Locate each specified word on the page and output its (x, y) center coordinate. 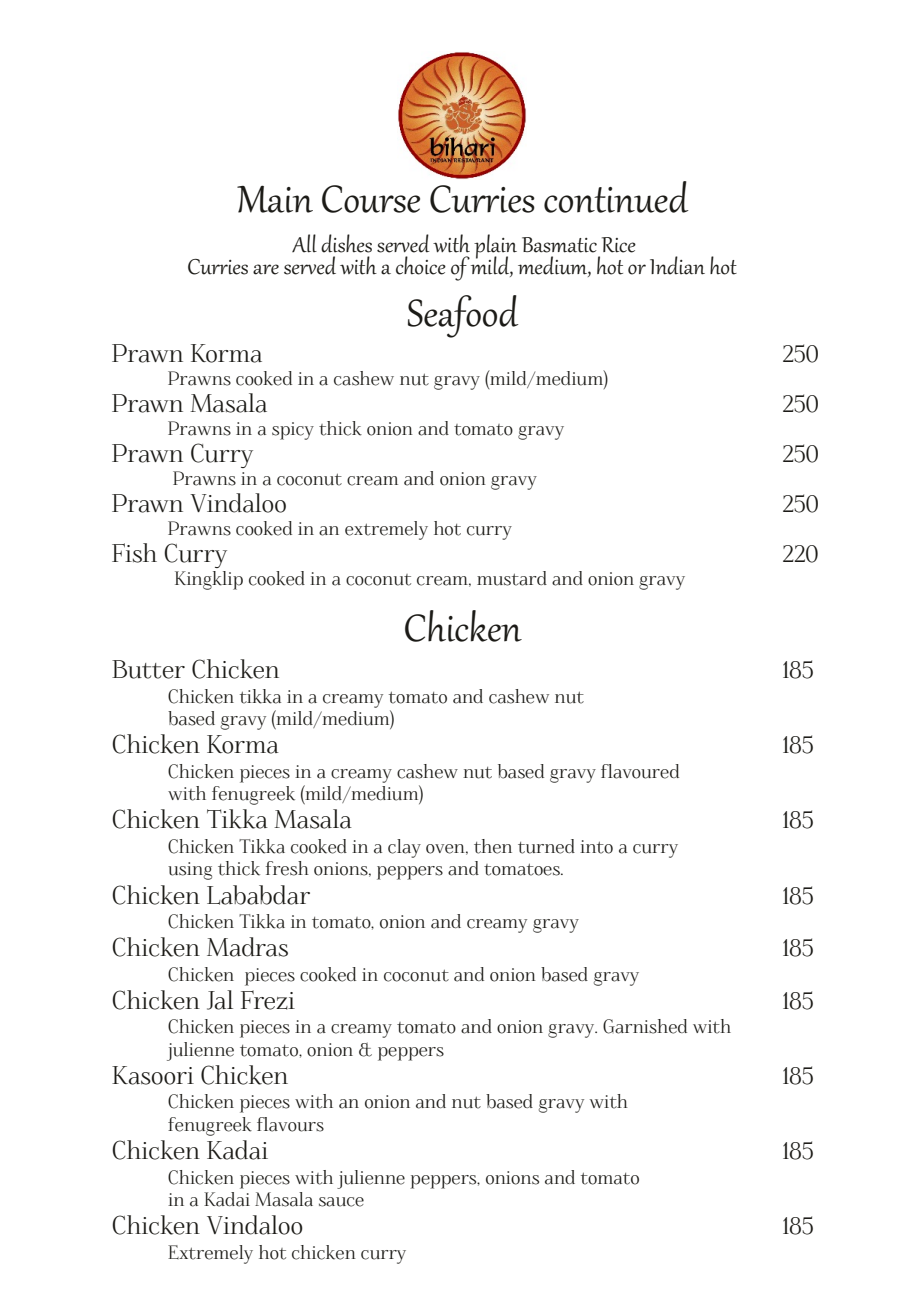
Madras (247, 947)
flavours (290, 1124)
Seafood (463, 316)
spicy (293, 431)
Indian (677, 265)
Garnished (645, 1026)
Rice (619, 245)
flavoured (640, 771)
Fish (134, 553)
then (493, 846)
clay (404, 848)
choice (421, 265)
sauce (341, 1202)
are (266, 269)
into (596, 847)
